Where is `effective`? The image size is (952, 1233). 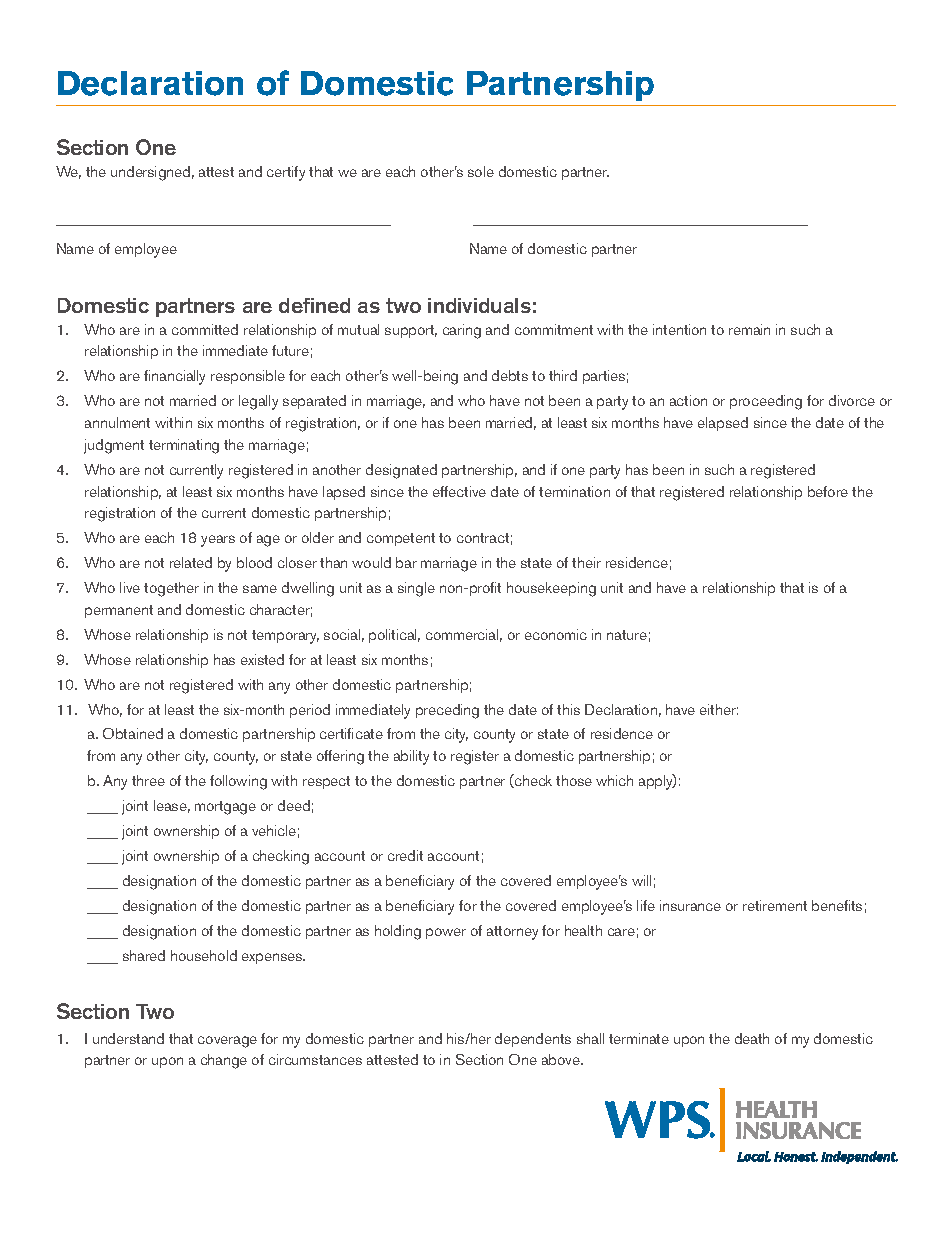 effective is located at coordinates (459, 491).
